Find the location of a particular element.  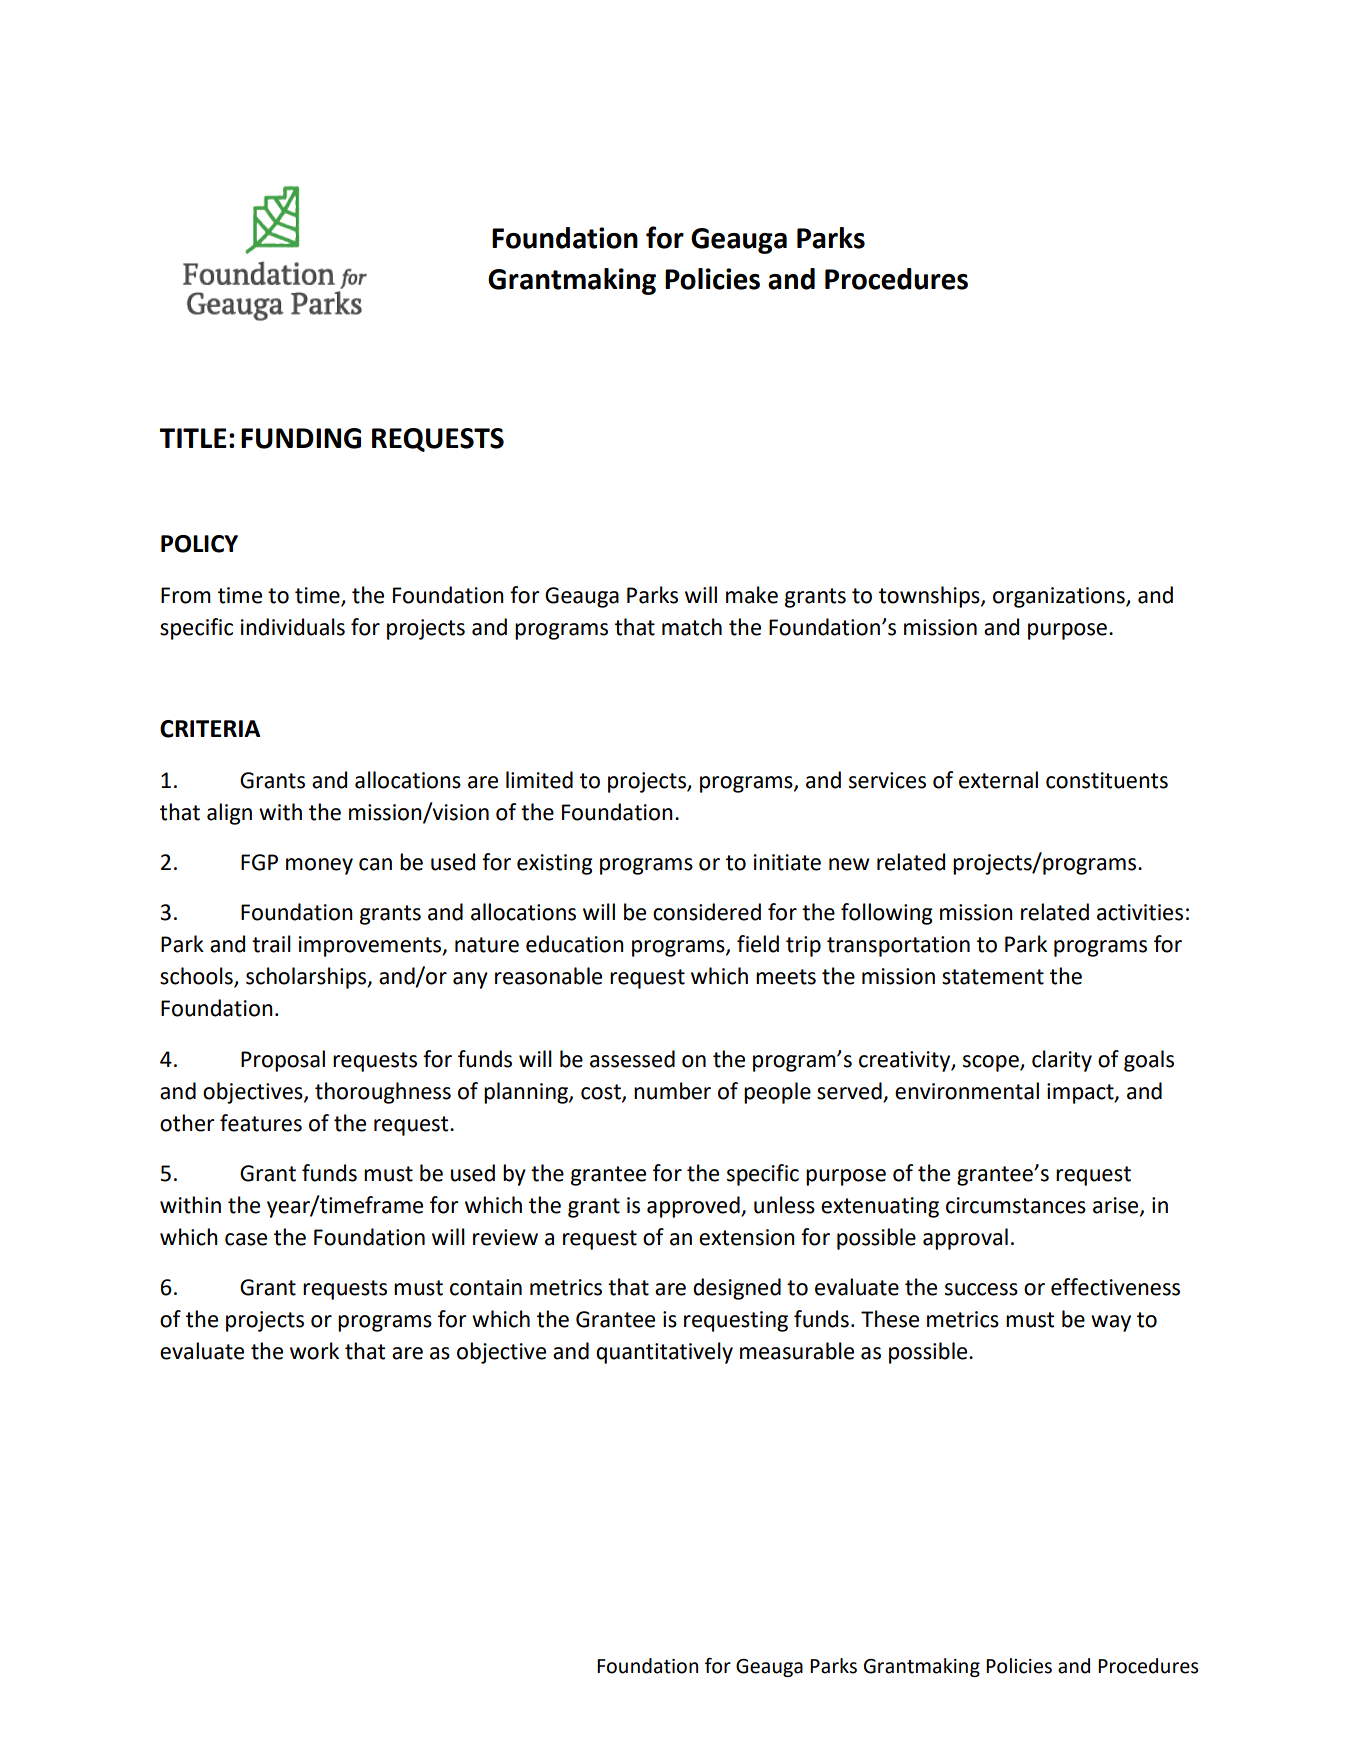

organizations is located at coordinates (1060, 597).
